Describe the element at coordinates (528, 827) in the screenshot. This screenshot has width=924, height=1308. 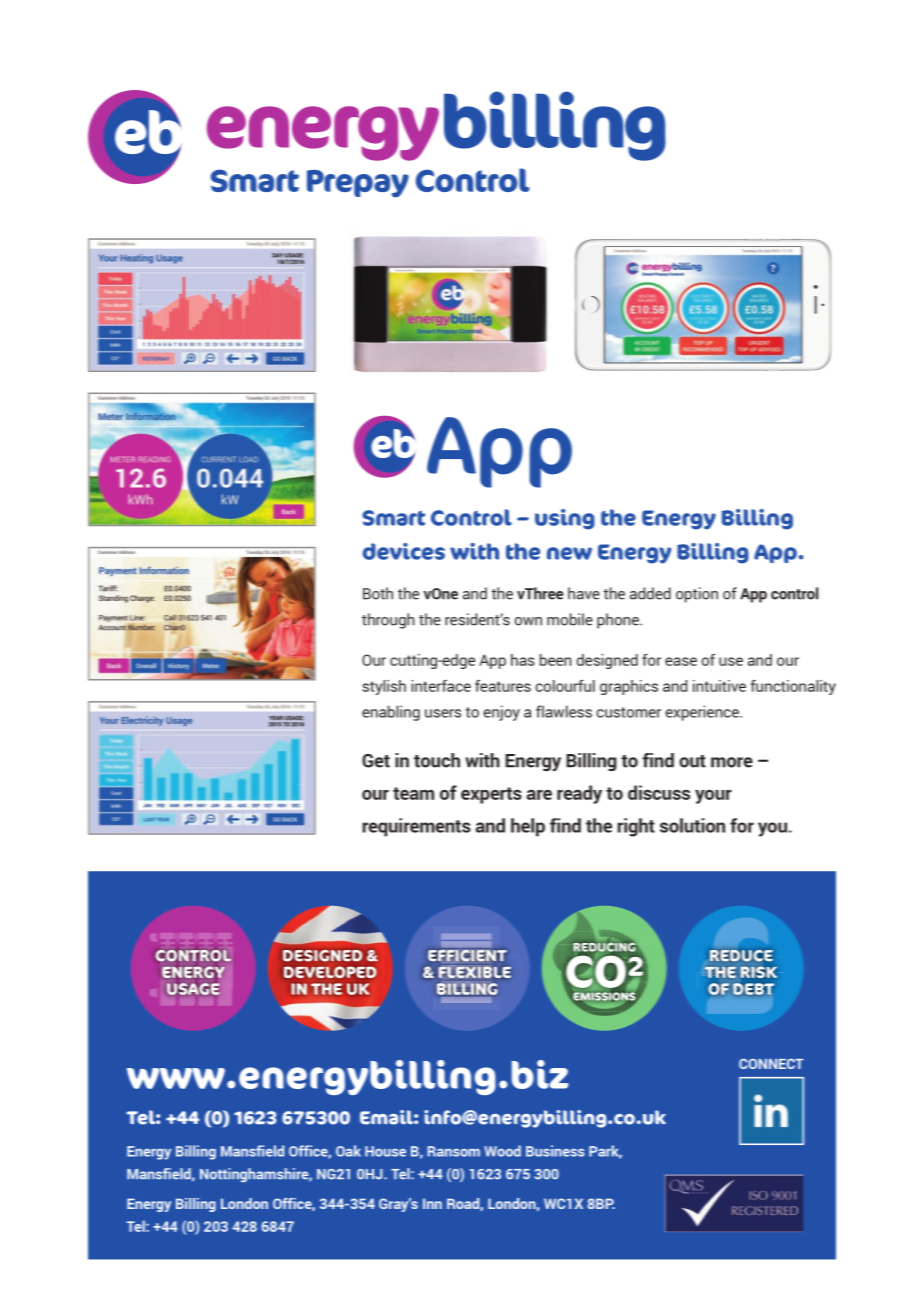
I see `help` at that location.
